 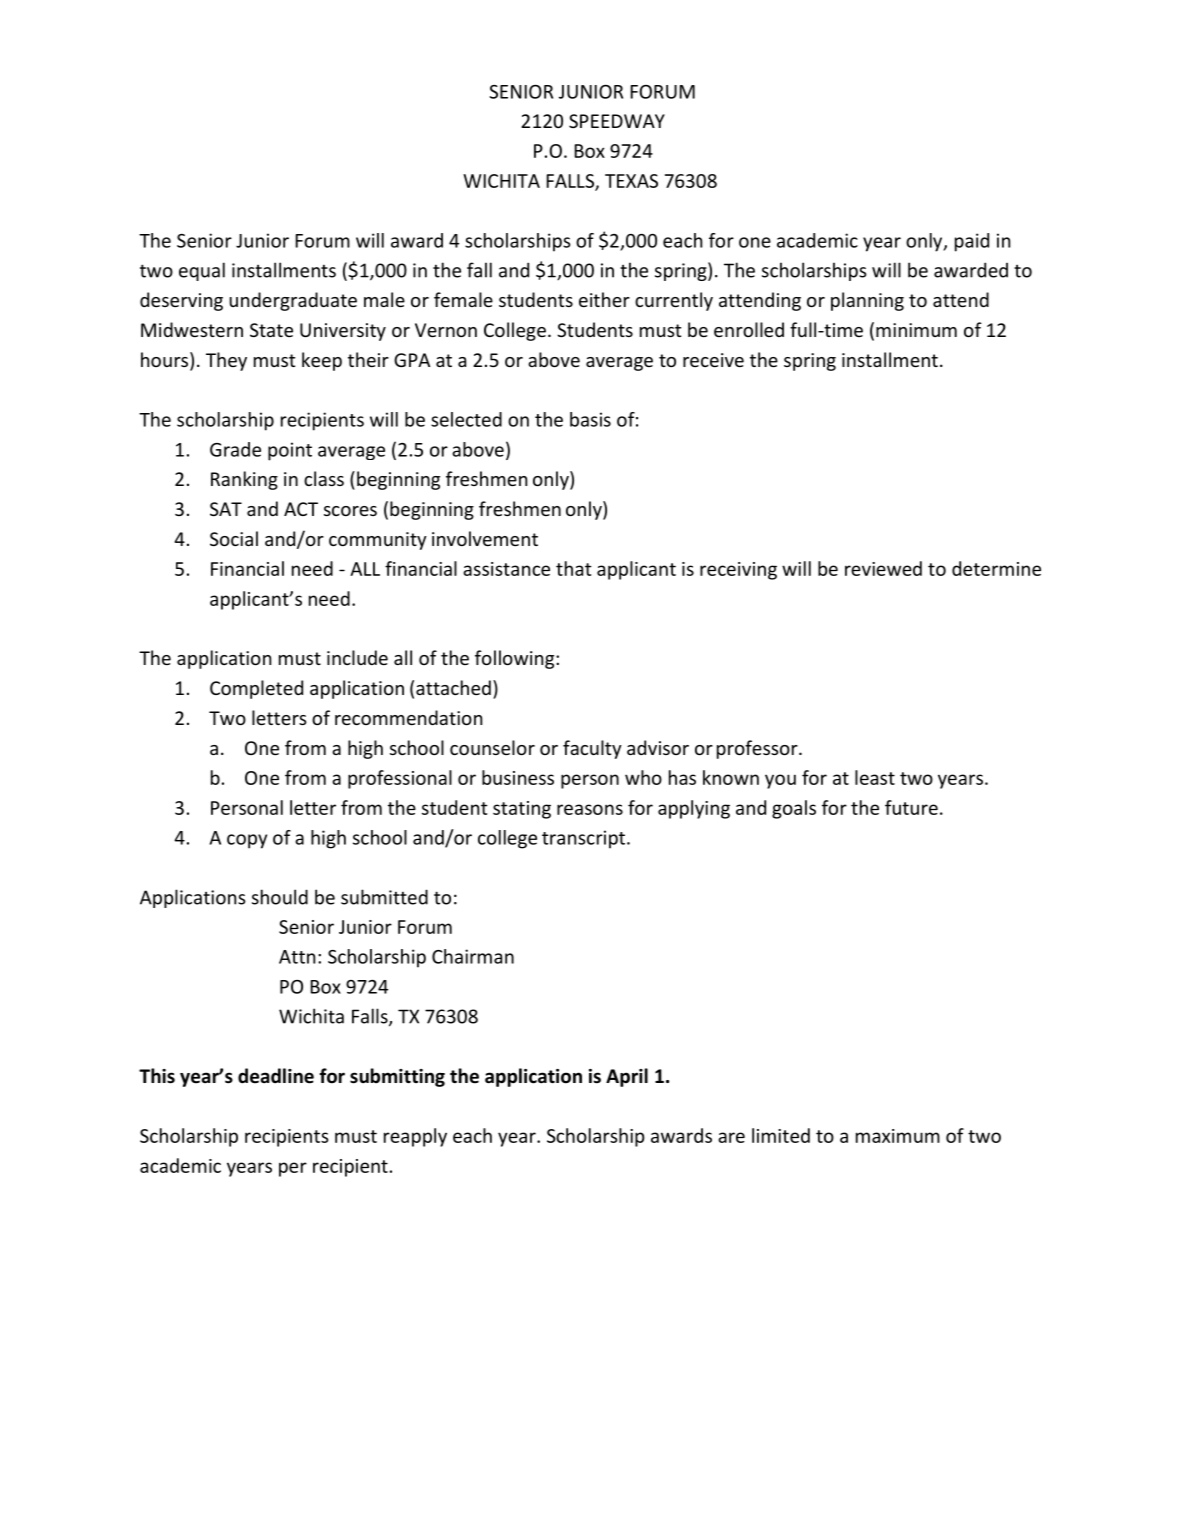 What do you see at coordinates (617, 121) in the document?
I see `SPEEDWAY` at bounding box center [617, 121].
